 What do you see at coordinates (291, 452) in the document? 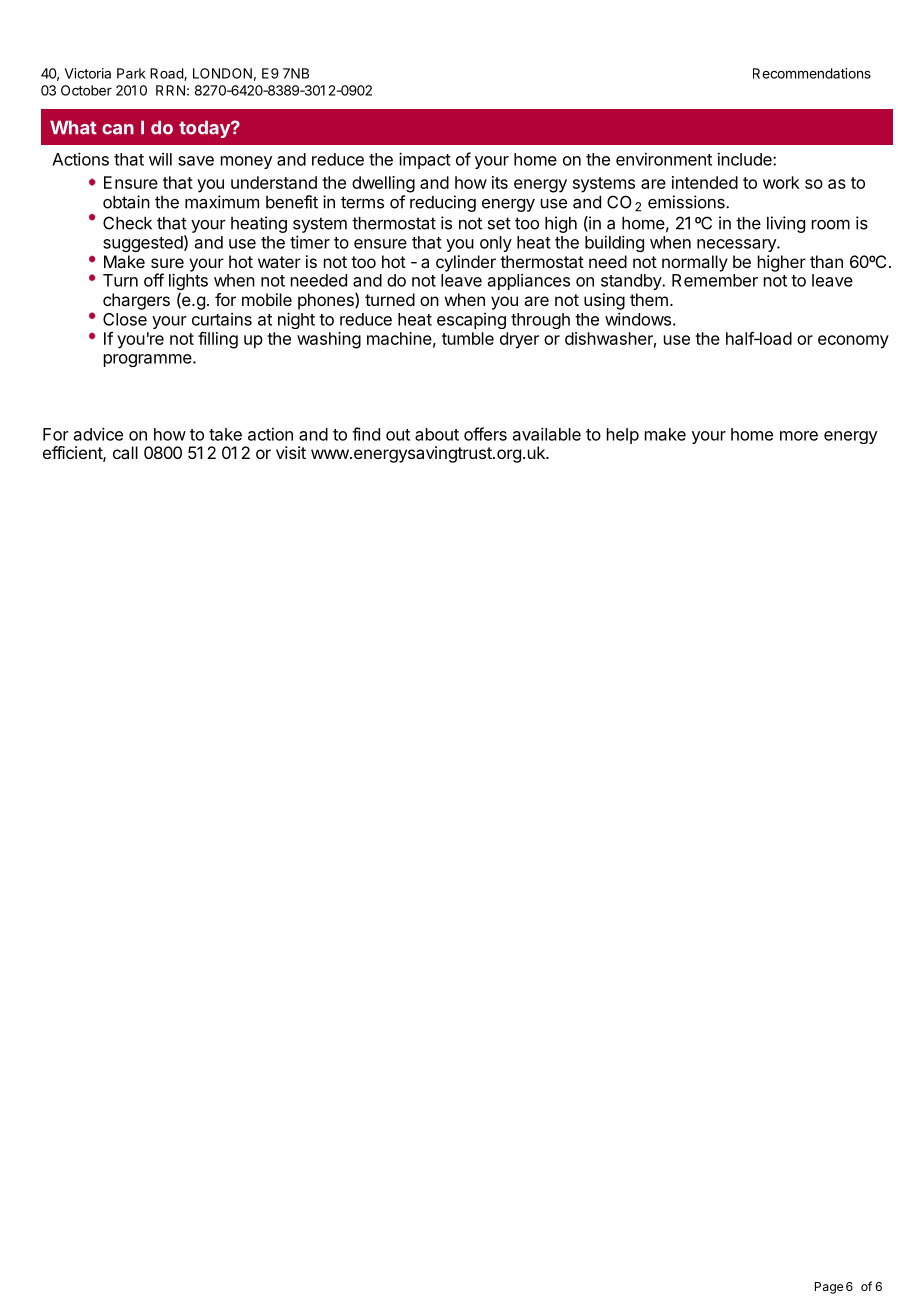
I see `visit` at bounding box center [291, 452].
